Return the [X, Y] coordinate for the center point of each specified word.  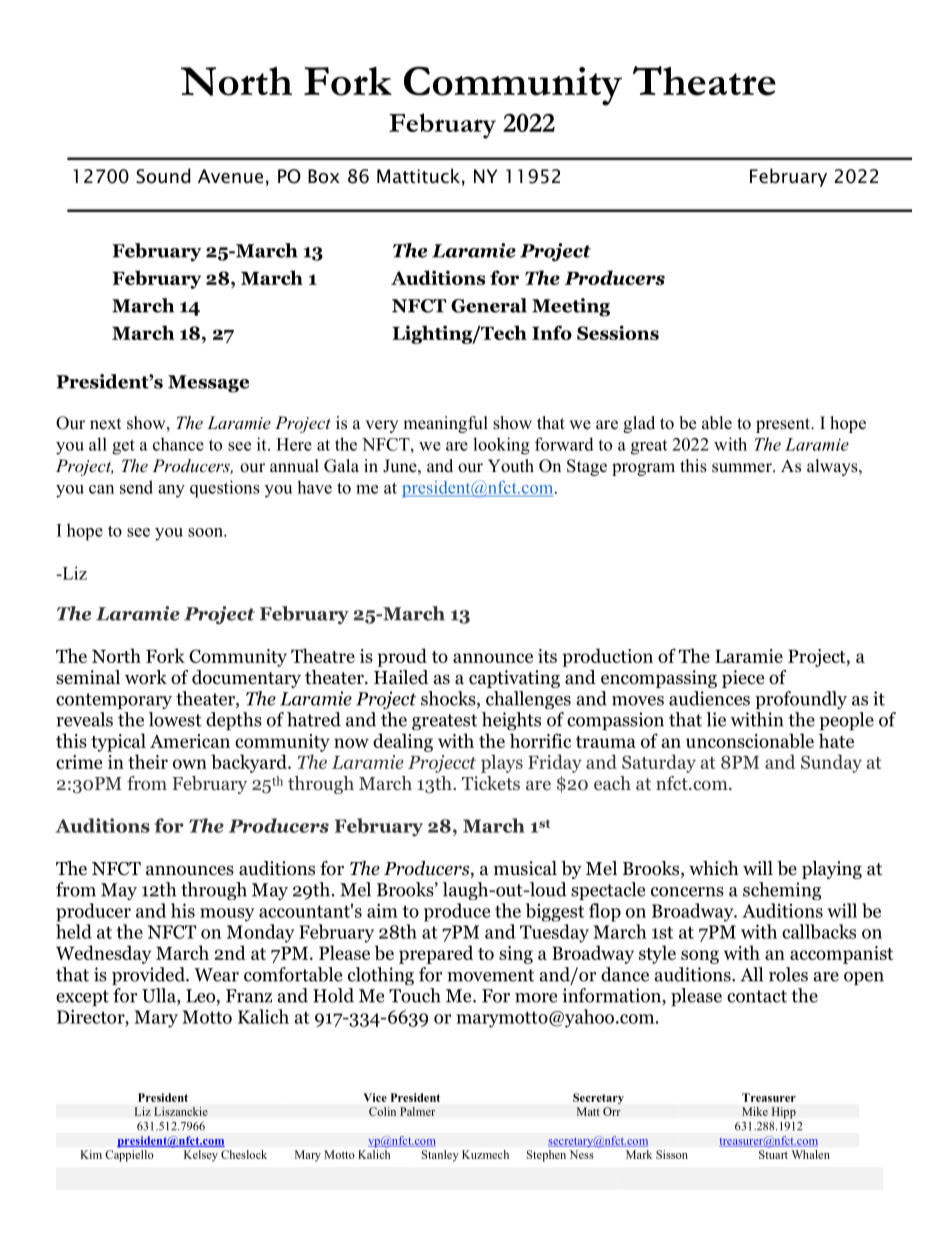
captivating [514, 679]
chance [178, 444]
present [784, 425]
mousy [227, 915]
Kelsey [201, 1156]
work [146, 677]
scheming [782, 891]
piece [743, 679]
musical [525, 868]
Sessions [618, 332]
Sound [163, 176]
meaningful [445, 424]
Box [324, 176]
